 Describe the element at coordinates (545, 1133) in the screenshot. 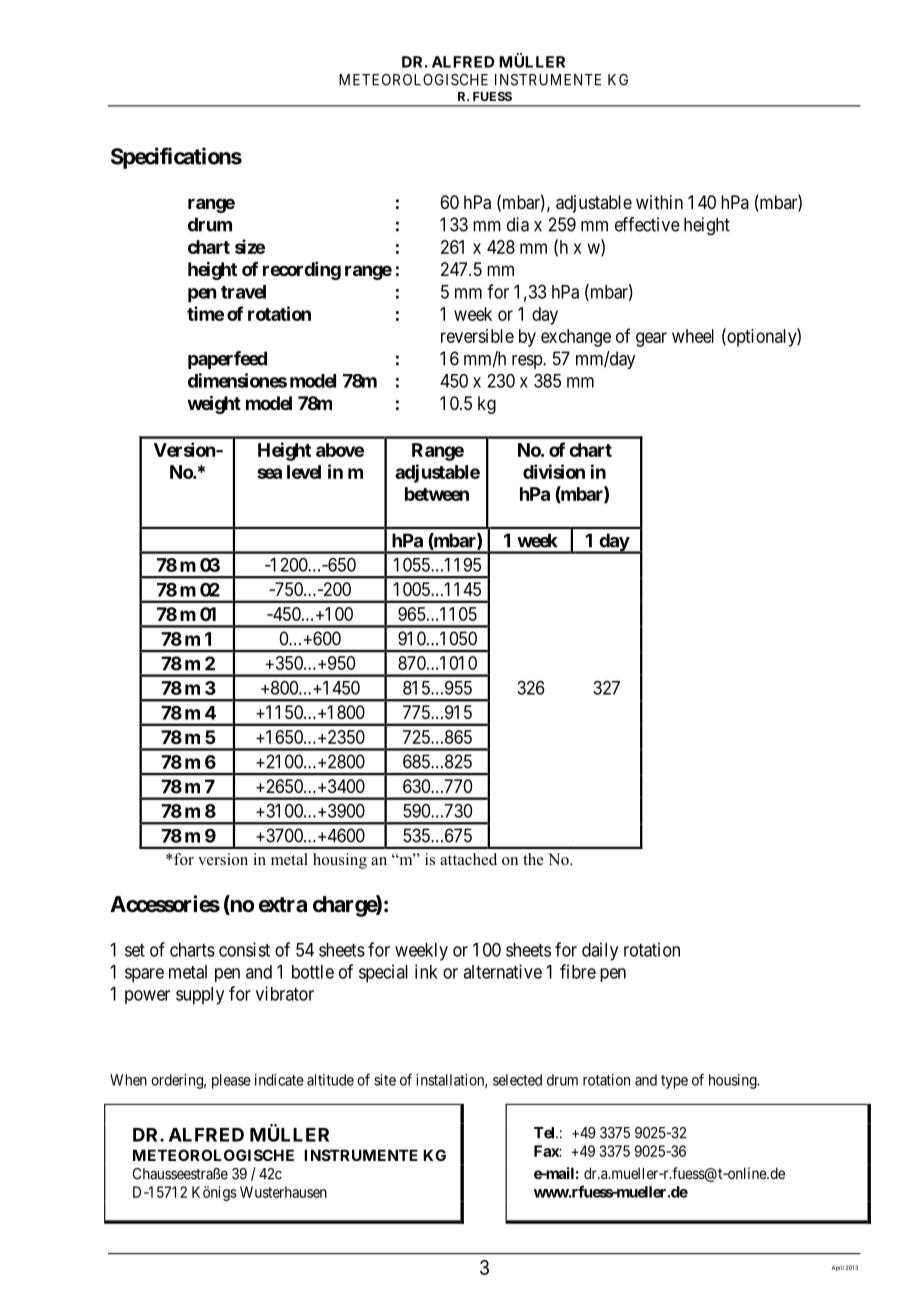

I see `Tel` at that location.
